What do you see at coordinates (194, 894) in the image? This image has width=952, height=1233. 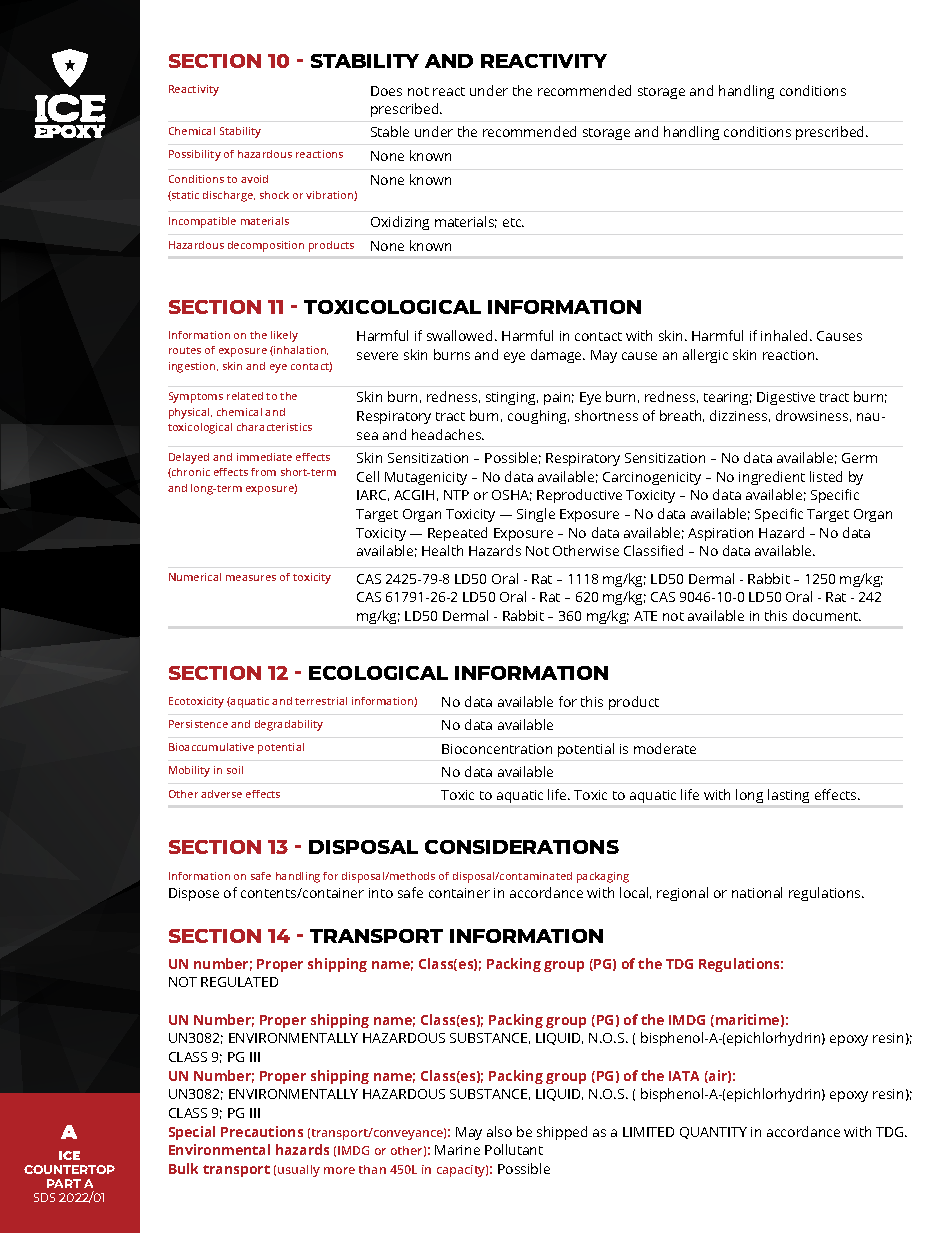 I see `Dispose` at bounding box center [194, 894].
